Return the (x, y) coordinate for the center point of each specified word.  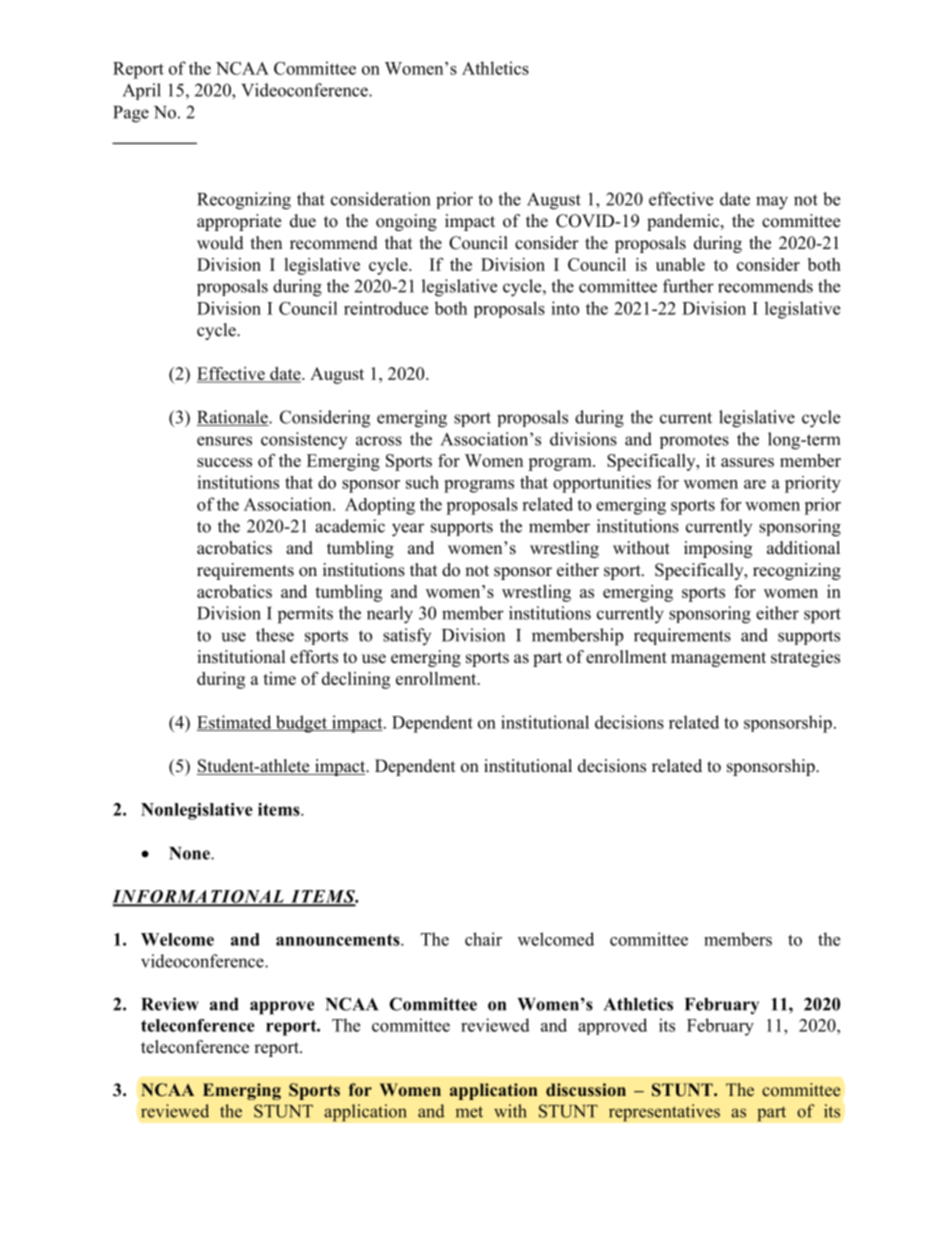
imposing (718, 549)
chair (483, 939)
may (772, 203)
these (275, 635)
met (469, 1112)
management (718, 659)
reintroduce (386, 308)
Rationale (233, 418)
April (142, 91)
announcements (339, 940)
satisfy (407, 636)
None (190, 853)
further (688, 286)
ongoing (406, 222)
